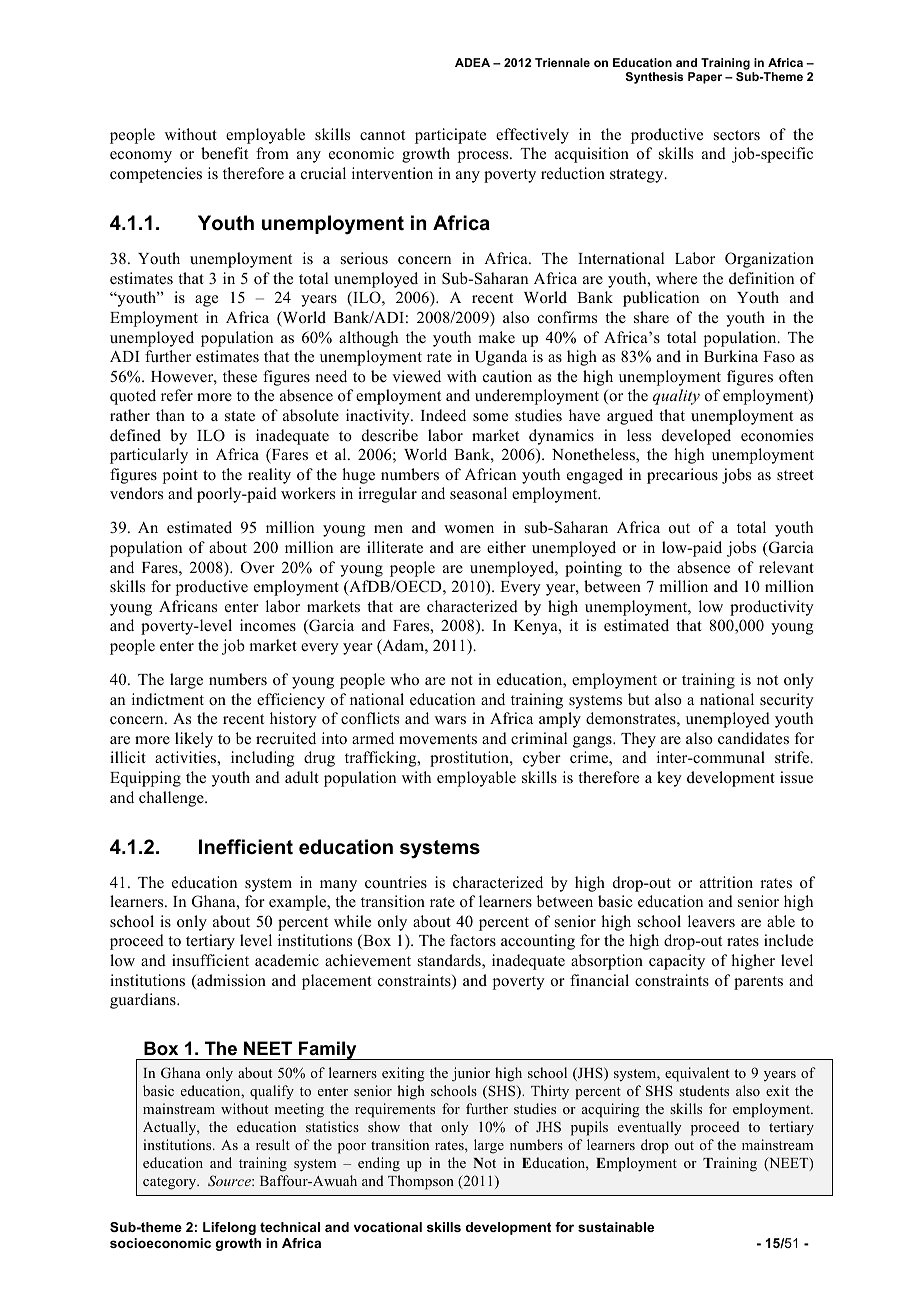 This screenshot has height=1308, width=924. I want to click on ADEA, so click(472, 62).
